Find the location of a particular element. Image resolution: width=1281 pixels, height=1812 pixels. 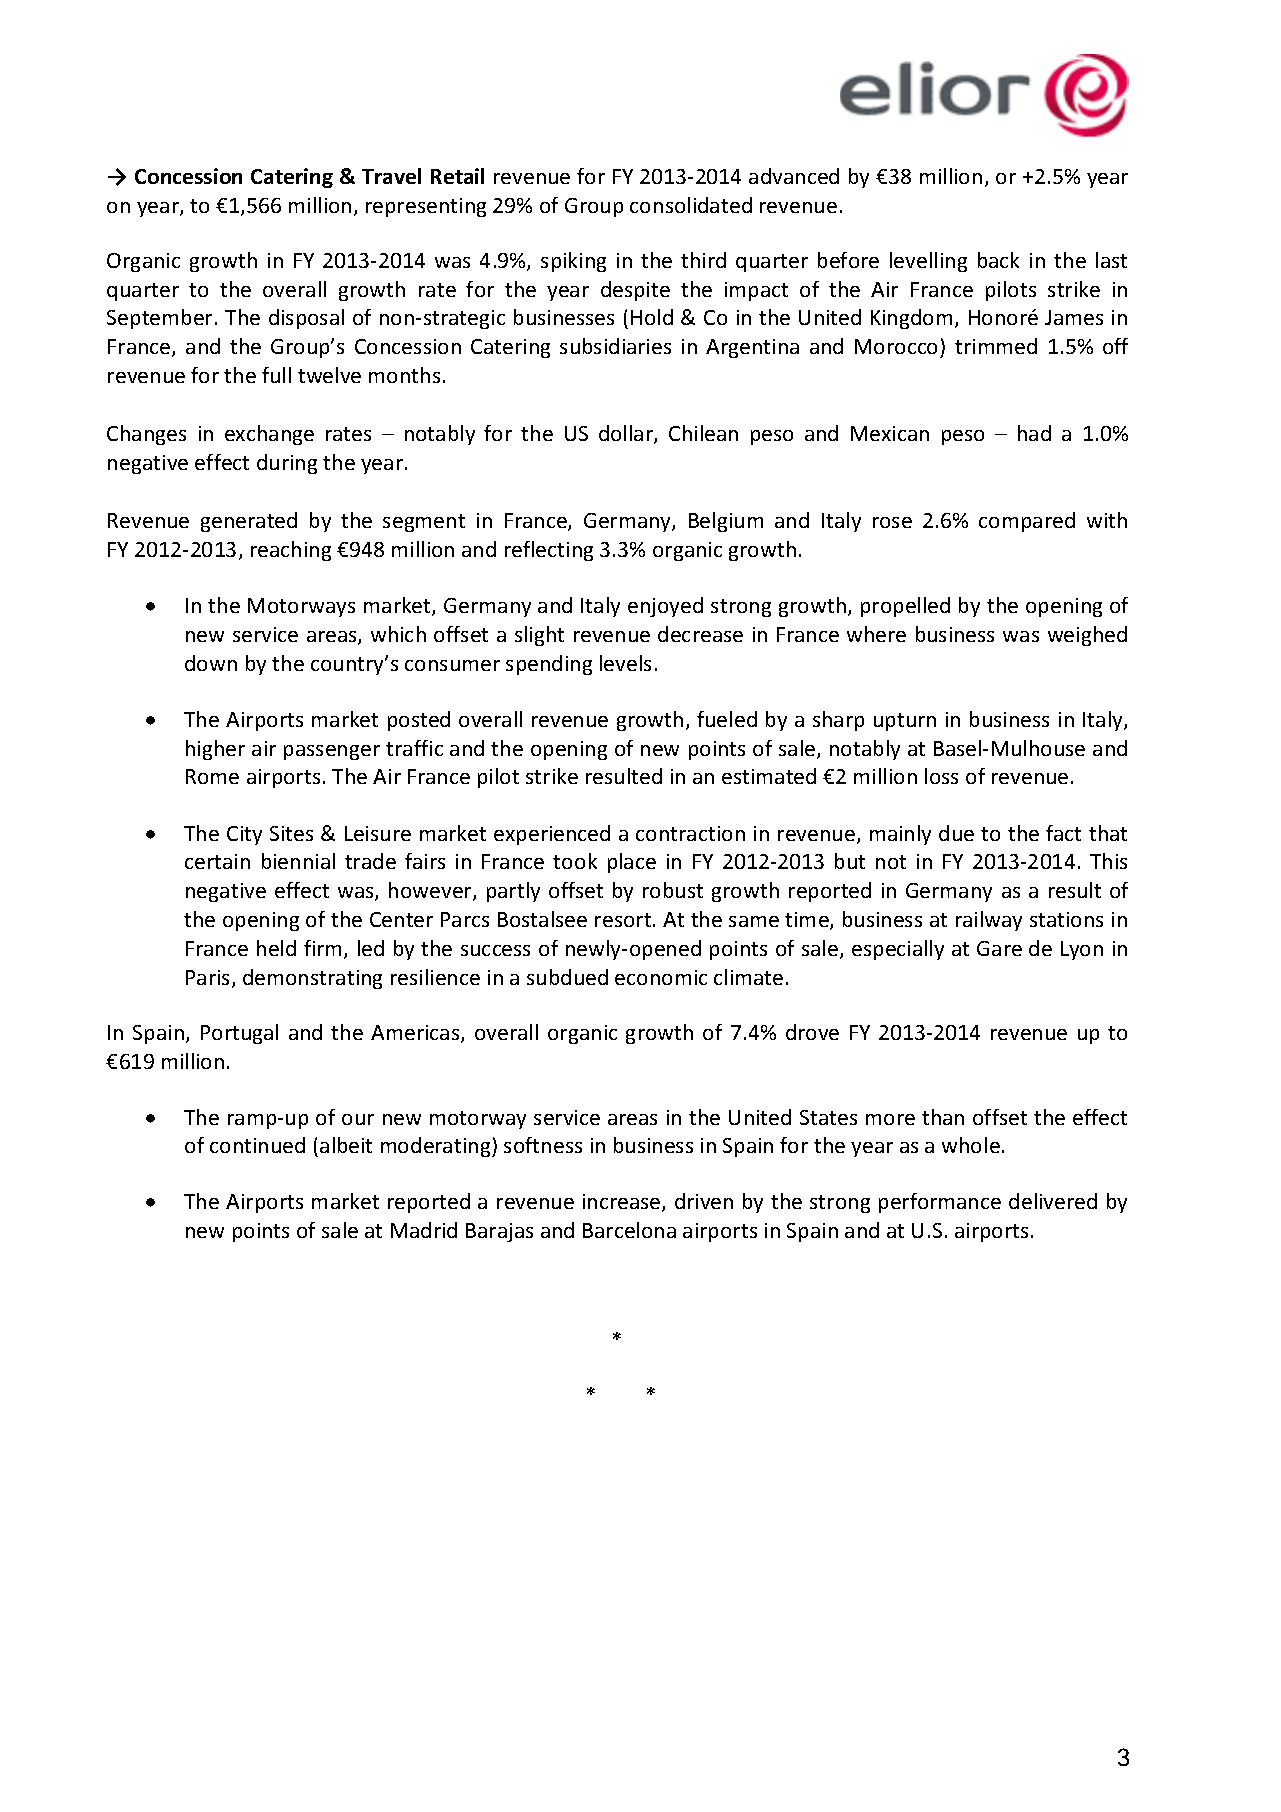

fact is located at coordinates (1063, 833).
